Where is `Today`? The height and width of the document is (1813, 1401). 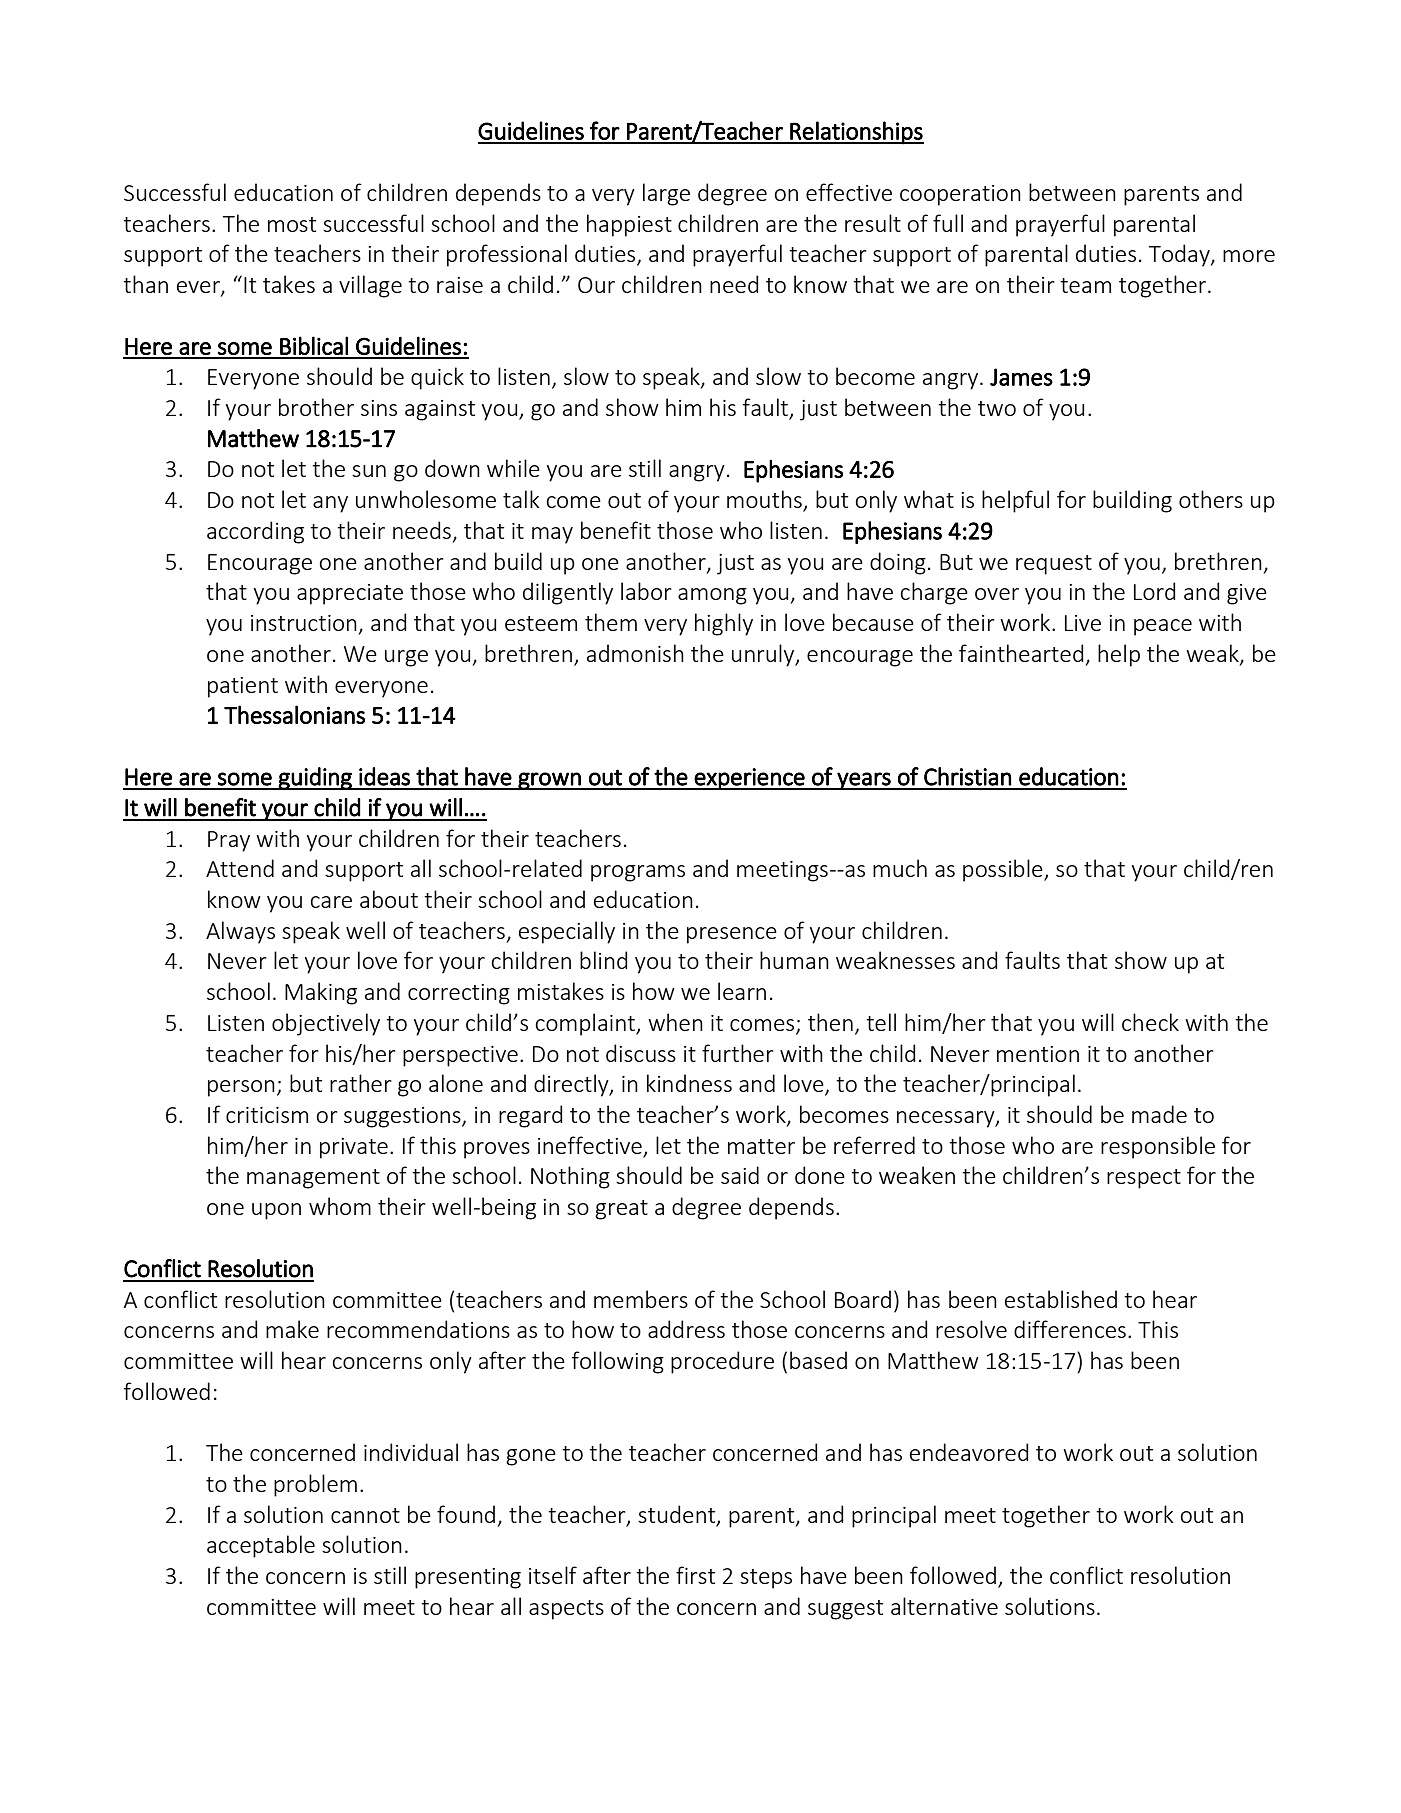
Today is located at coordinates (1180, 255).
